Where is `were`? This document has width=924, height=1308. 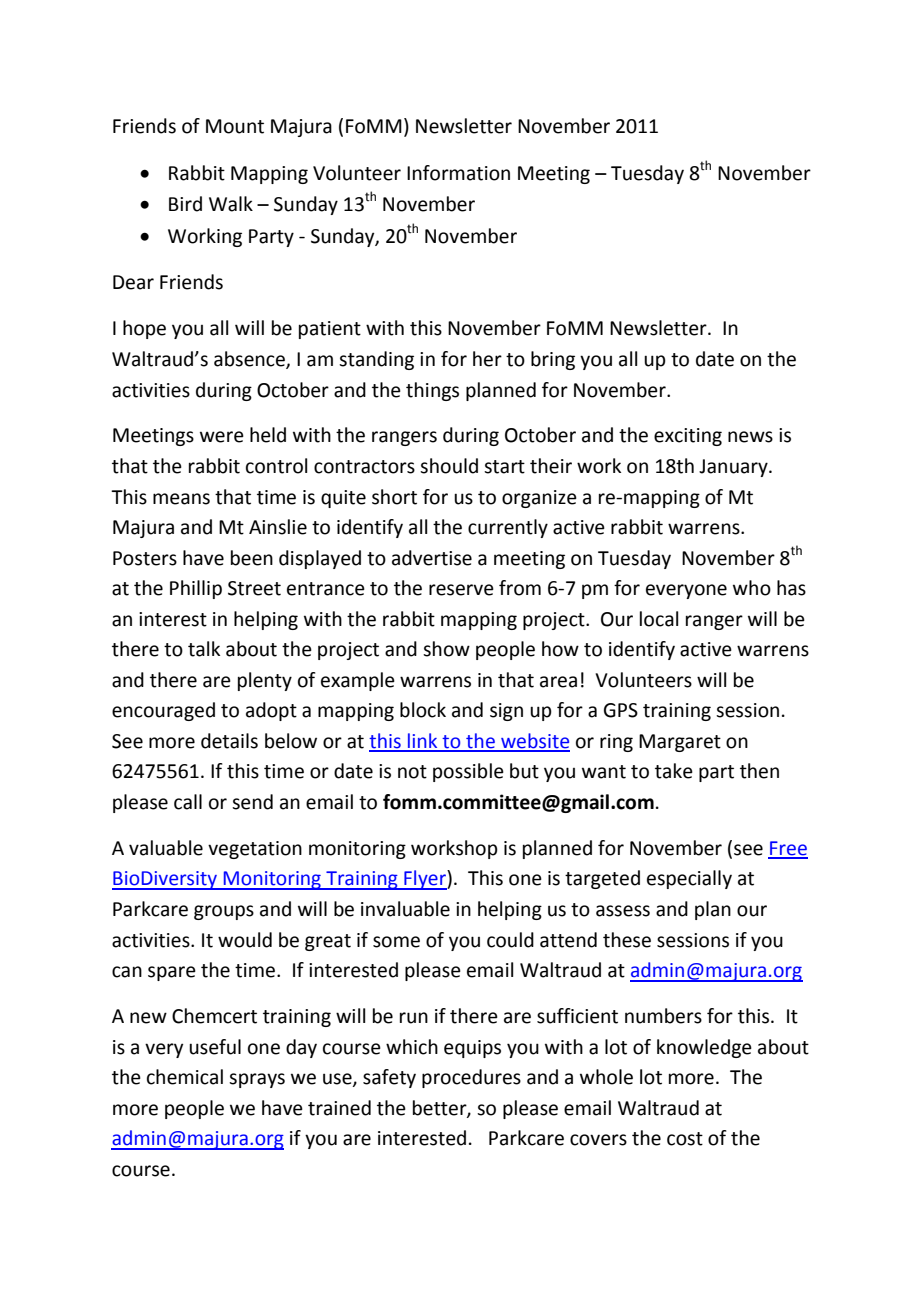
were is located at coordinates (222, 437).
